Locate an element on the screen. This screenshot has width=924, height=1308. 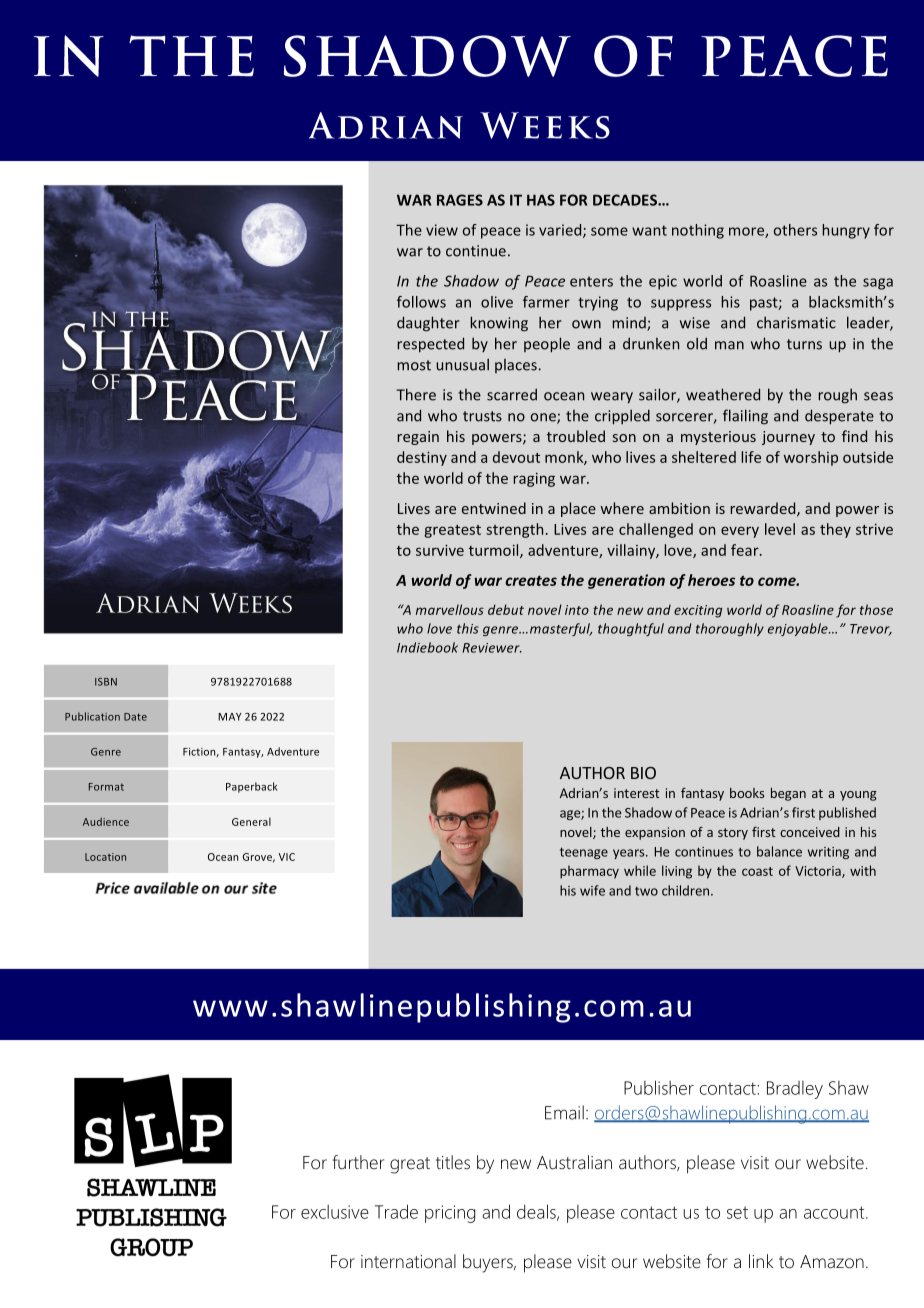
fear is located at coordinates (746, 550).
